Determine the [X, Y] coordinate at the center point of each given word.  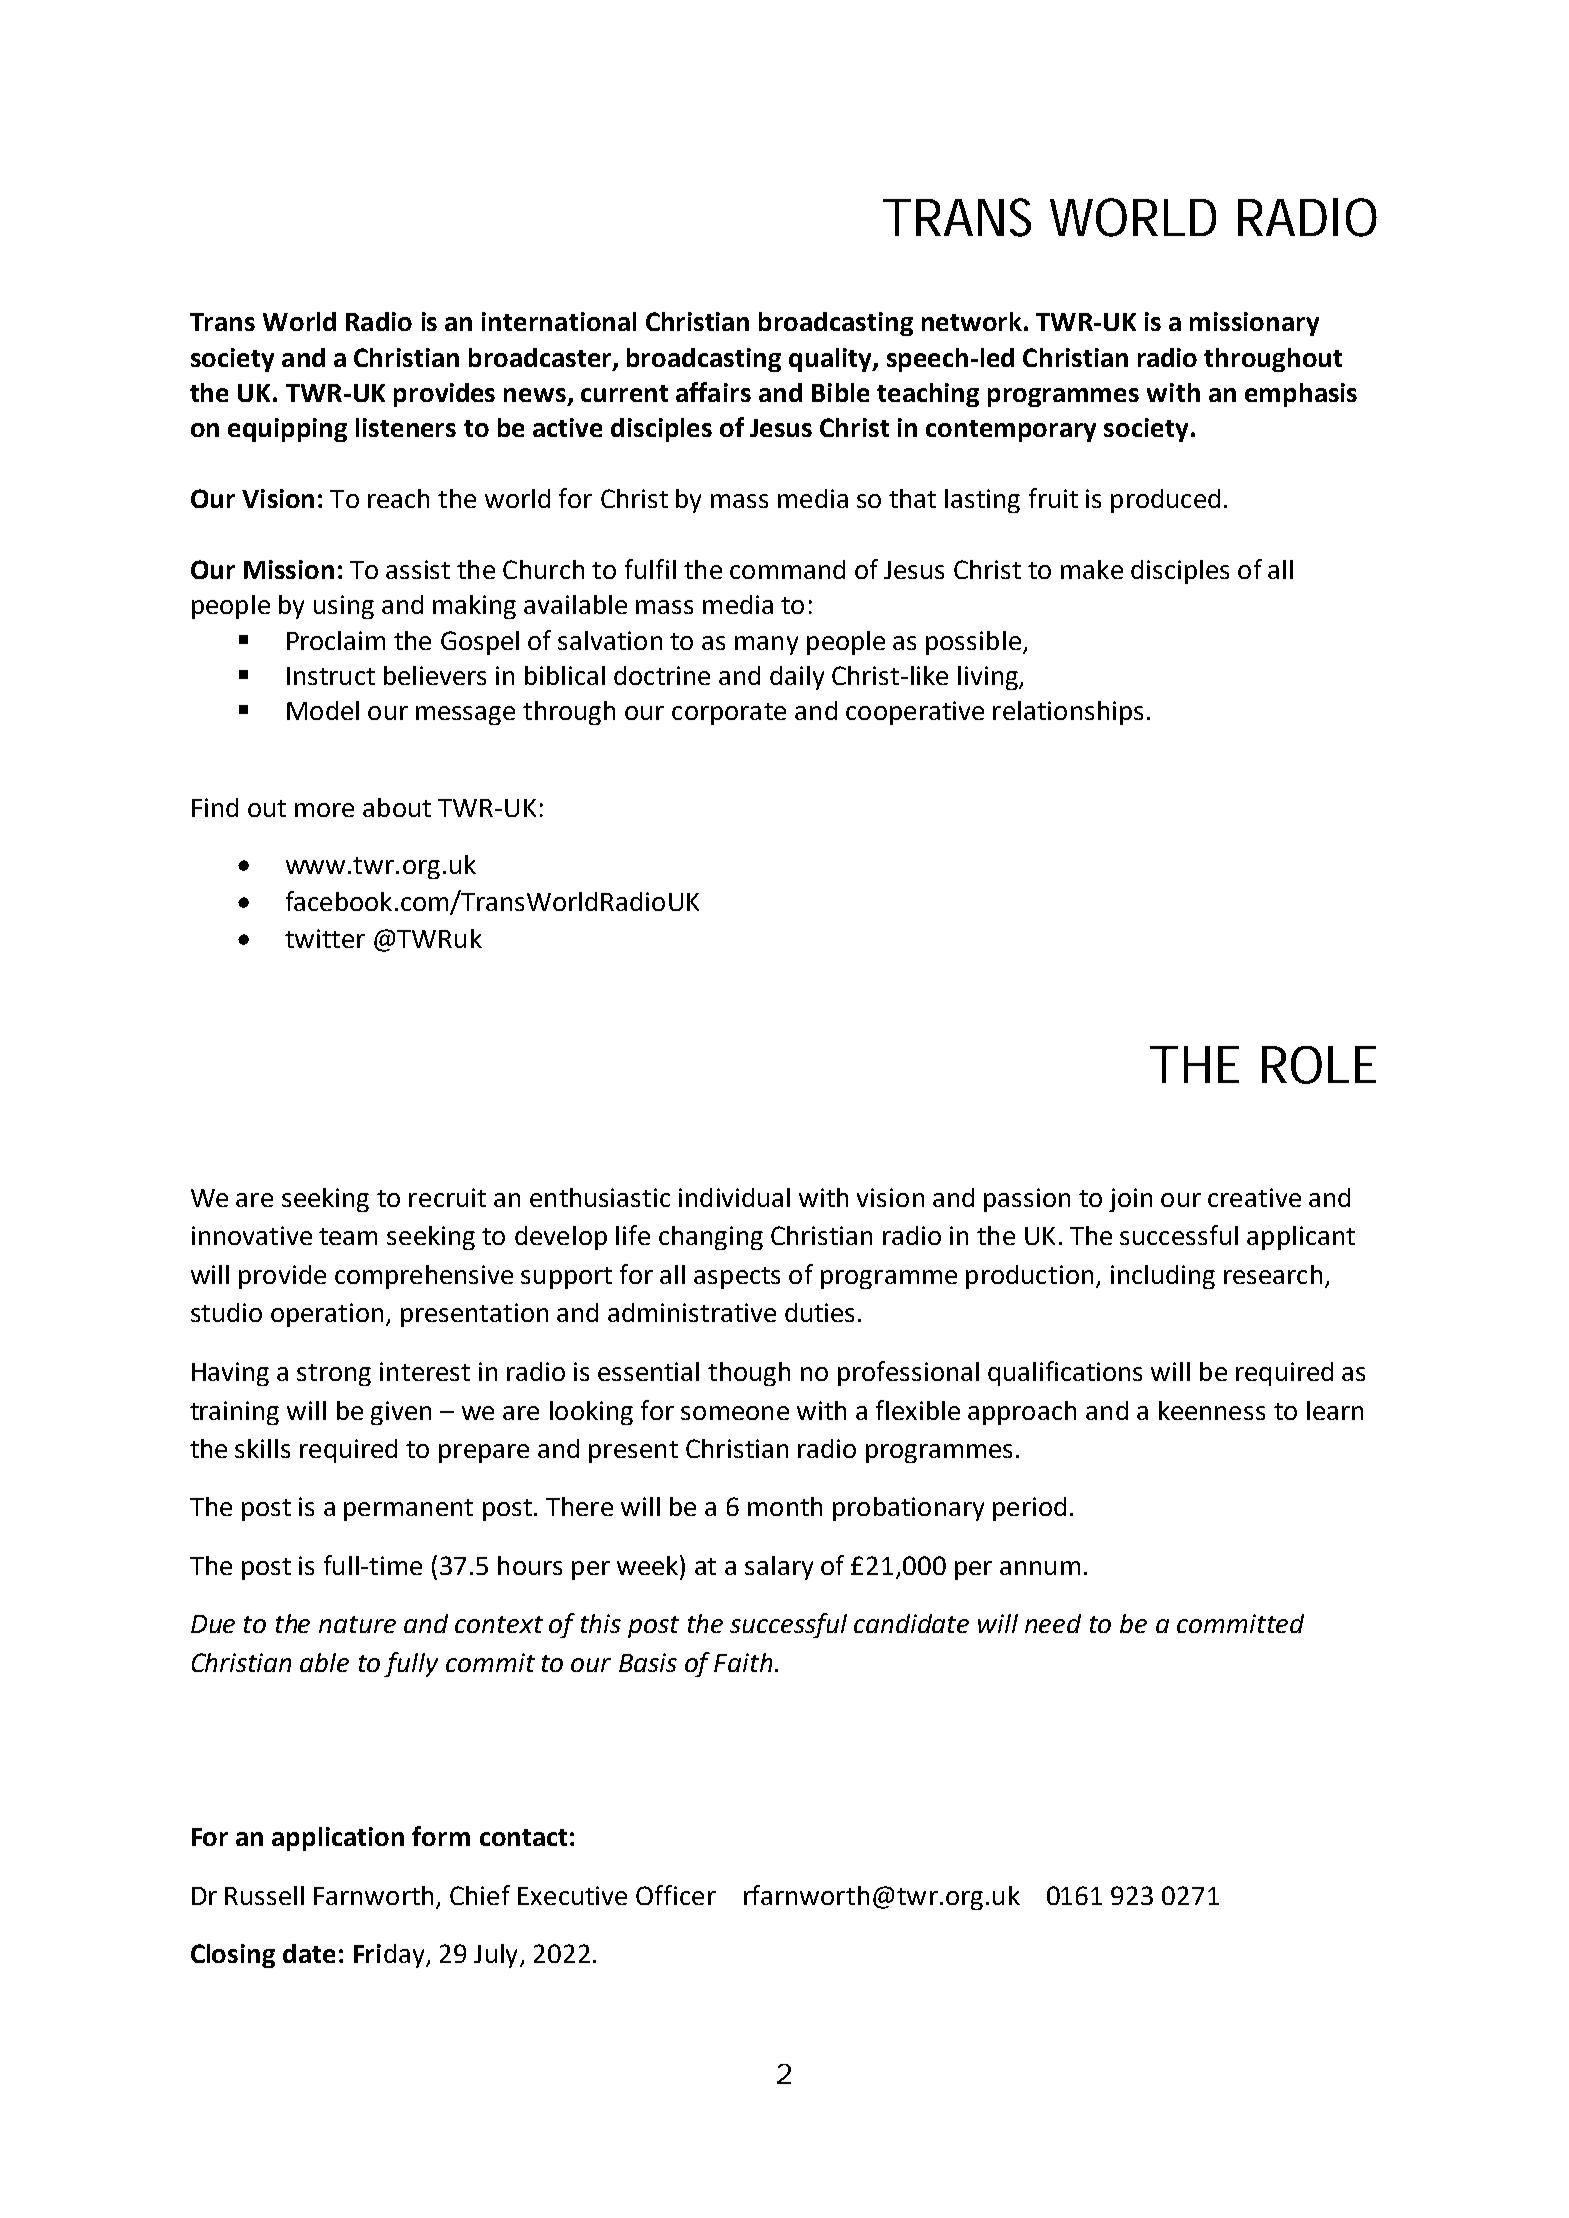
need [1053, 1623]
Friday [390, 1956]
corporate [729, 714]
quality [831, 360]
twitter [325, 938]
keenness [1212, 1410]
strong [334, 1375]
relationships [1068, 713]
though [749, 1374]
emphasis [1301, 395]
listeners [406, 427]
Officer [676, 1895]
